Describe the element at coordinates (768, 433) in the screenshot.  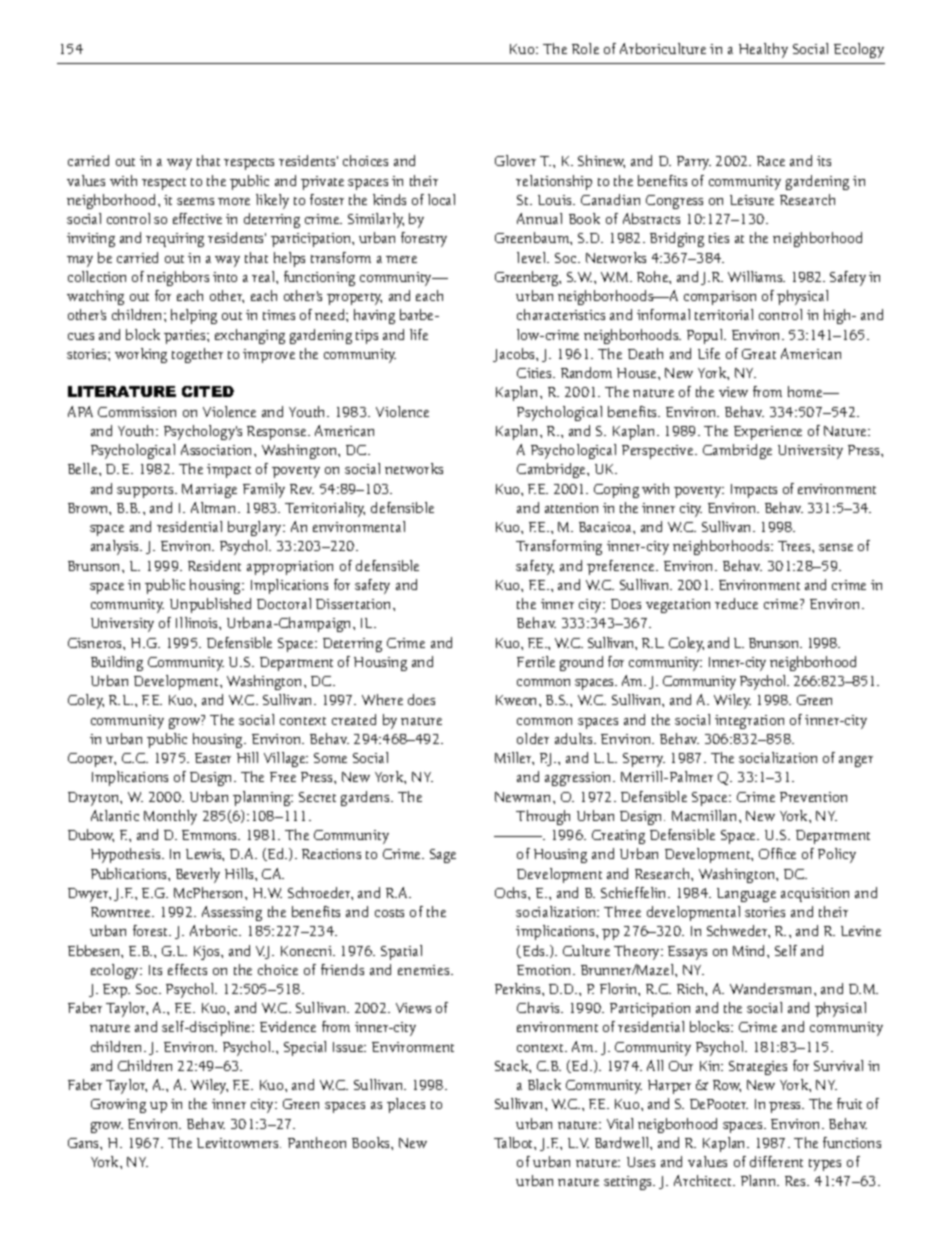
I see `Experience` at that location.
